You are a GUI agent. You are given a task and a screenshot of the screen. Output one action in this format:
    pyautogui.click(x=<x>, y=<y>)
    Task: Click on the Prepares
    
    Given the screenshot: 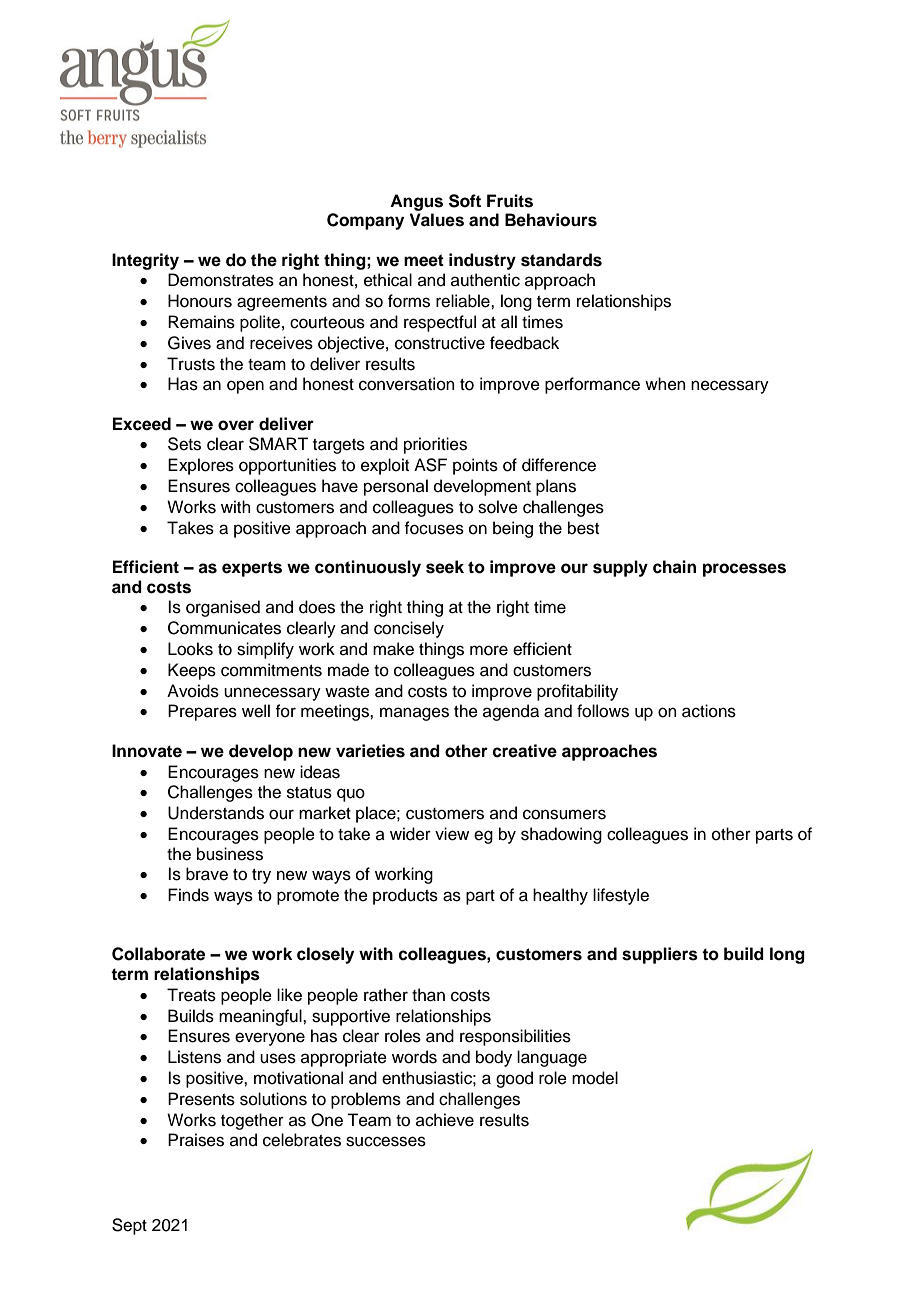 What is the action you would take?
    pyautogui.click(x=202, y=712)
